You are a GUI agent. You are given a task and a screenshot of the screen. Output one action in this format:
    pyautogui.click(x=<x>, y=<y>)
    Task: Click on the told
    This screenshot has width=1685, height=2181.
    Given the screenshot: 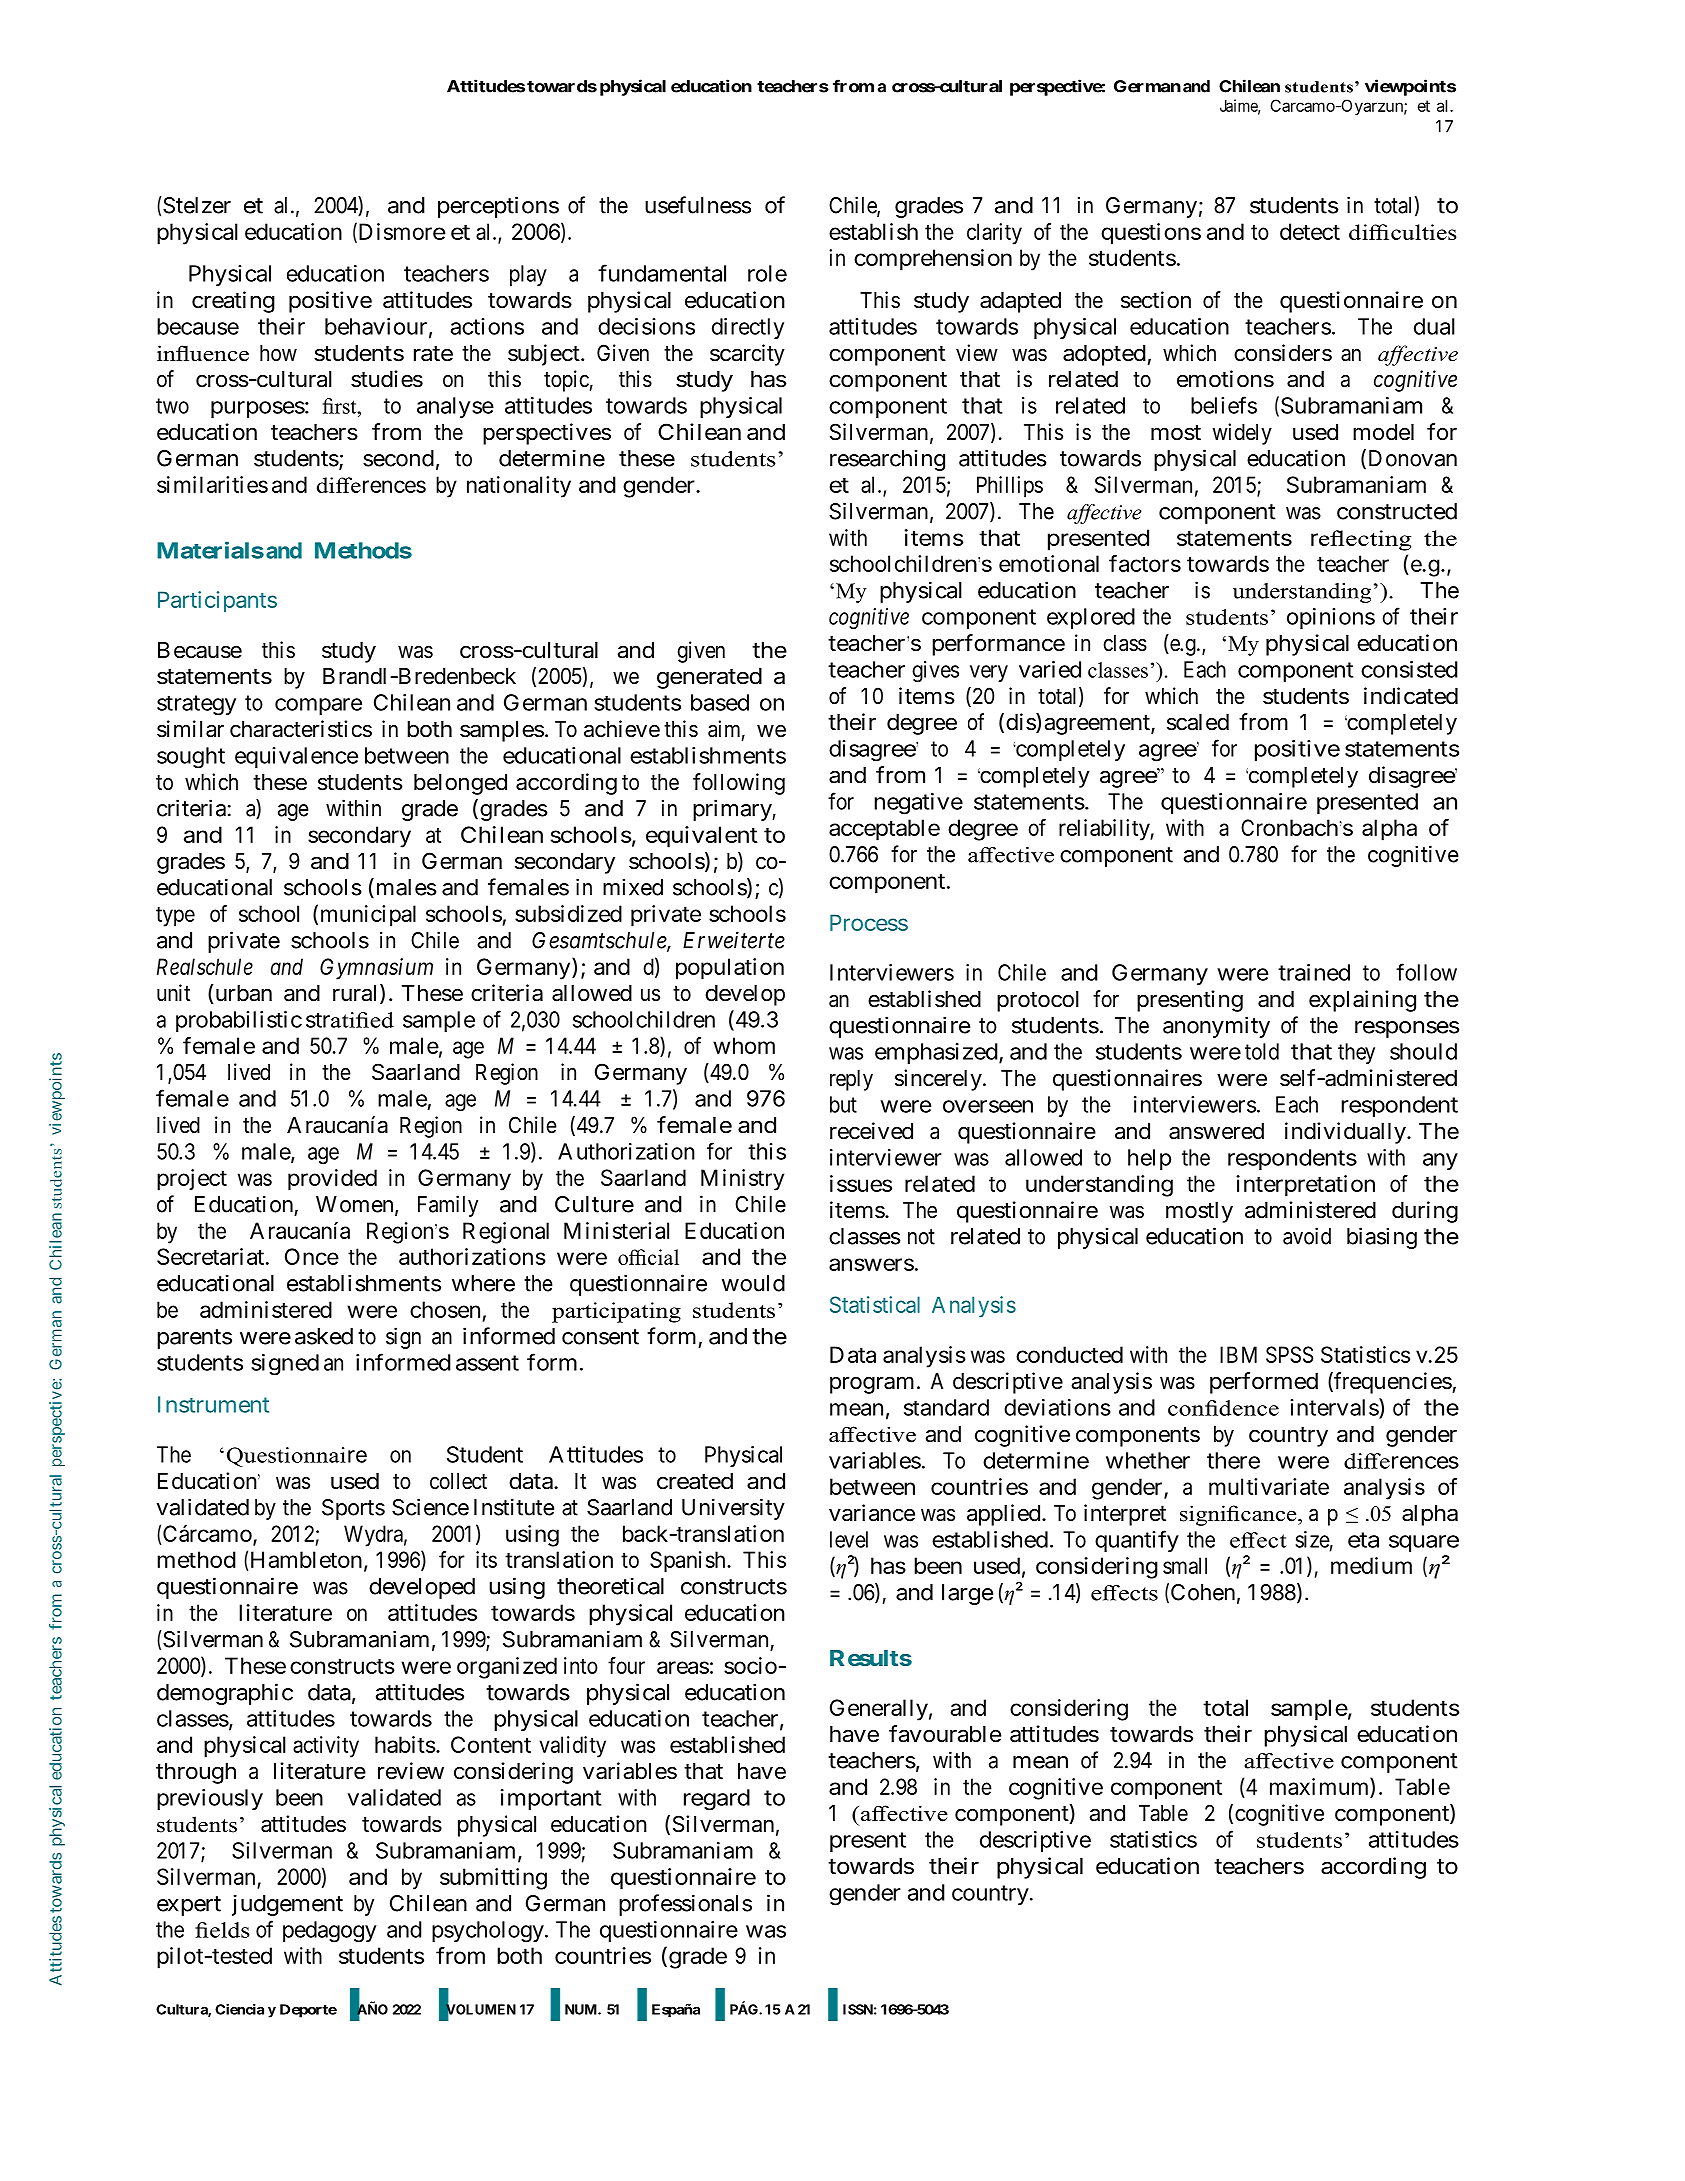 What is the action you would take?
    pyautogui.click(x=1262, y=1051)
